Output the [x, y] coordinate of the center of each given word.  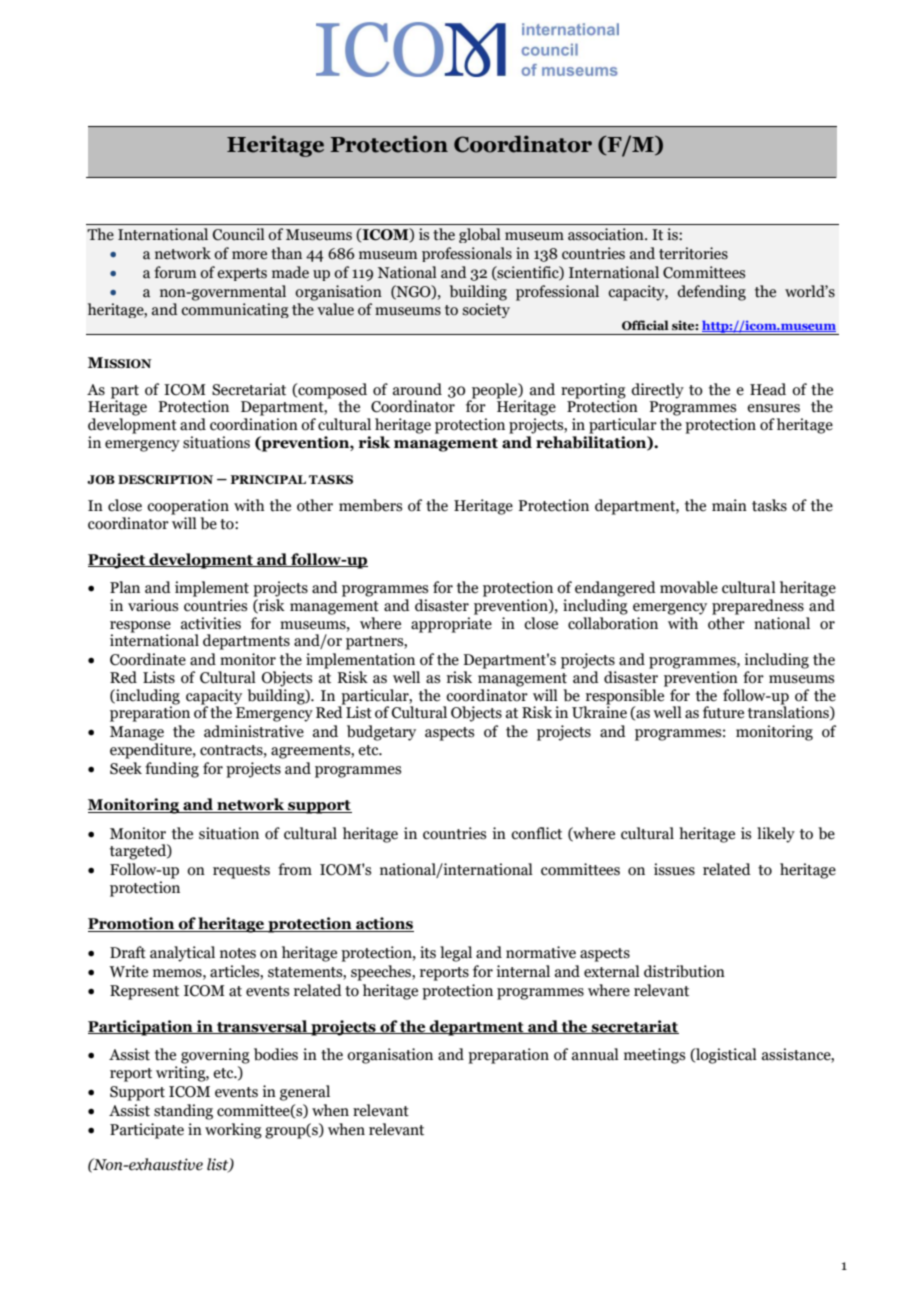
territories [693, 253]
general [305, 1093]
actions [384, 924]
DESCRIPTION [165, 479]
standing [183, 1112]
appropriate [451, 625]
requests [241, 872]
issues [674, 869]
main [729, 505]
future [723, 712]
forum [175, 272]
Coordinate [148, 659]
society [486, 310]
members [370, 505]
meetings [654, 1056]
